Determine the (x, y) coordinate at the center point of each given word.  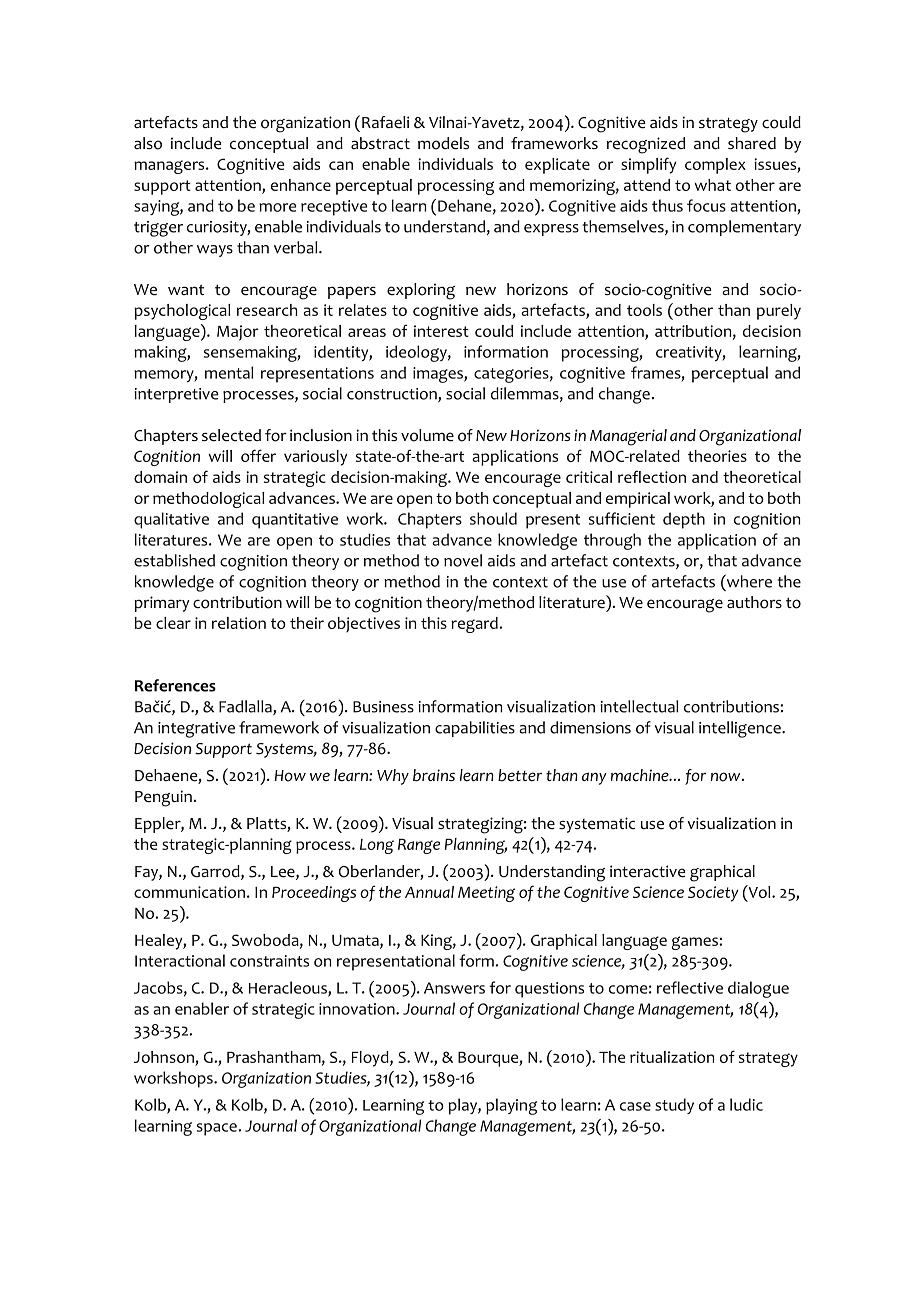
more (277, 207)
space (218, 1129)
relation (239, 623)
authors (754, 602)
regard (475, 625)
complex (715, 166)
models (443, 143)
